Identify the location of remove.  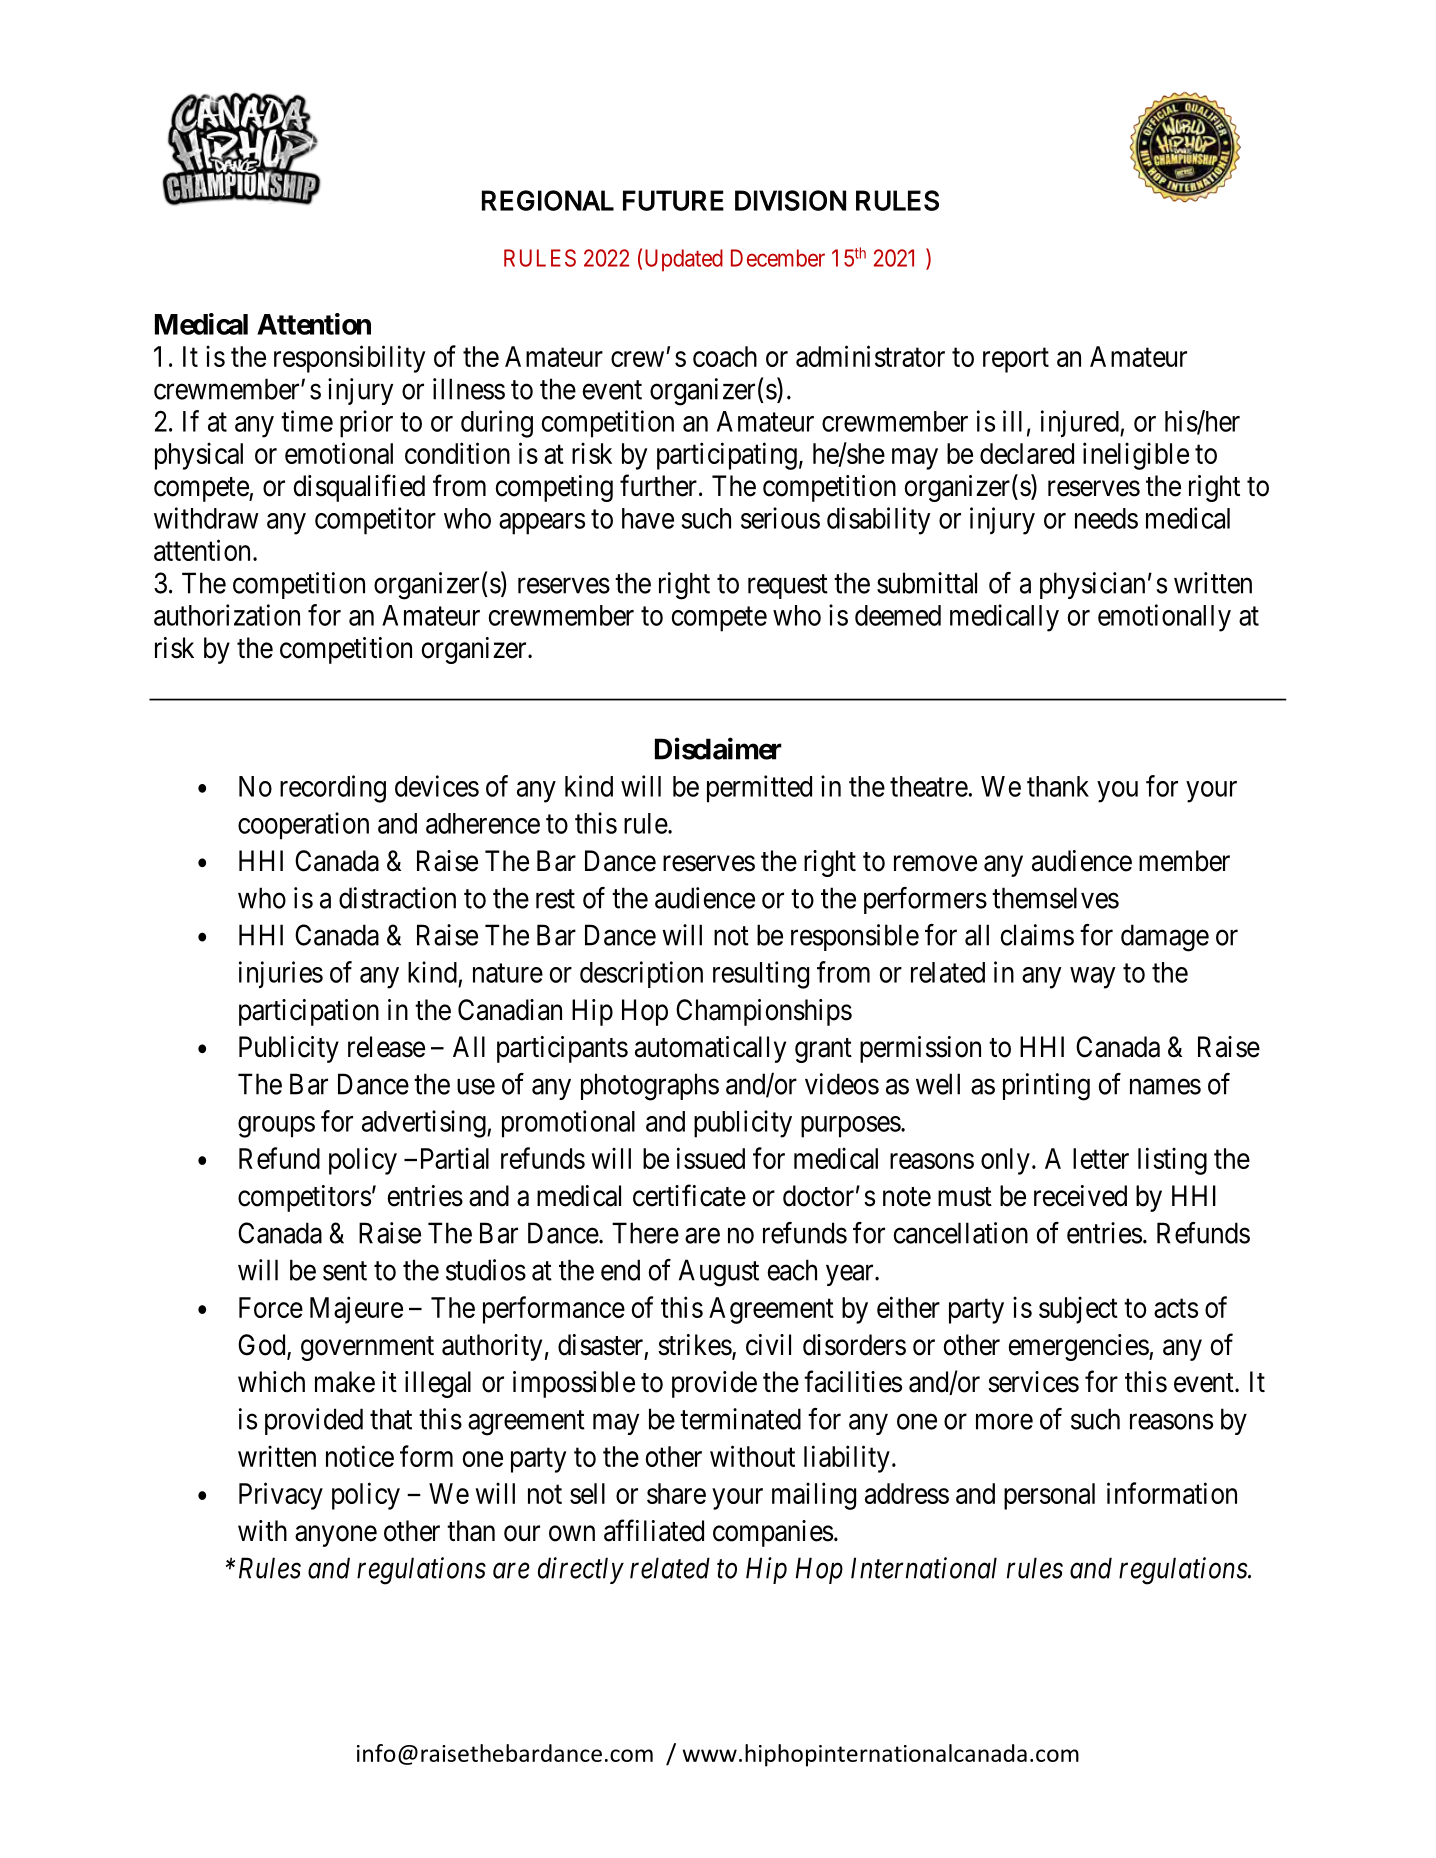
(935, 864).
